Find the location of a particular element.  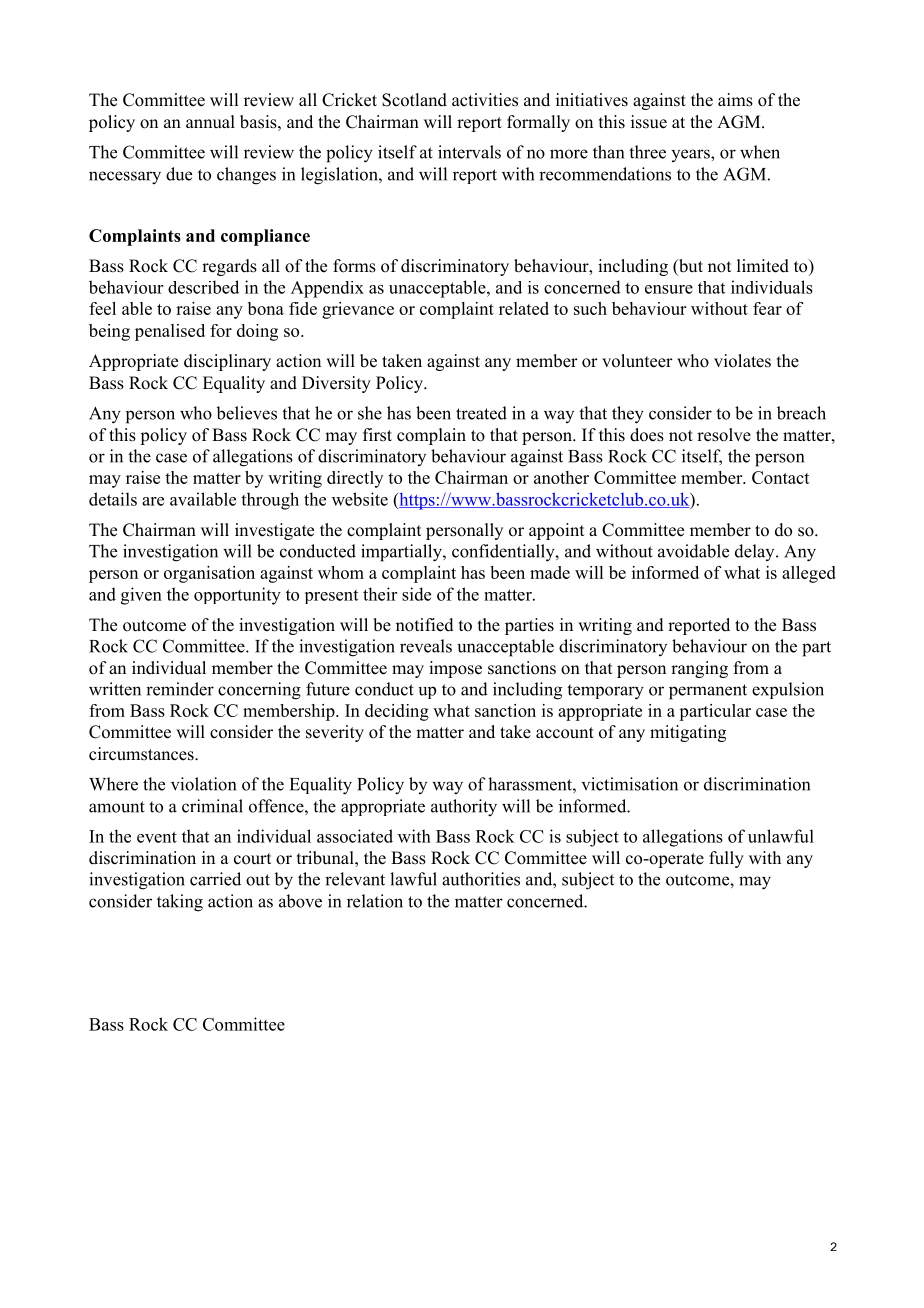

website is located at coordinates (360, 499).
